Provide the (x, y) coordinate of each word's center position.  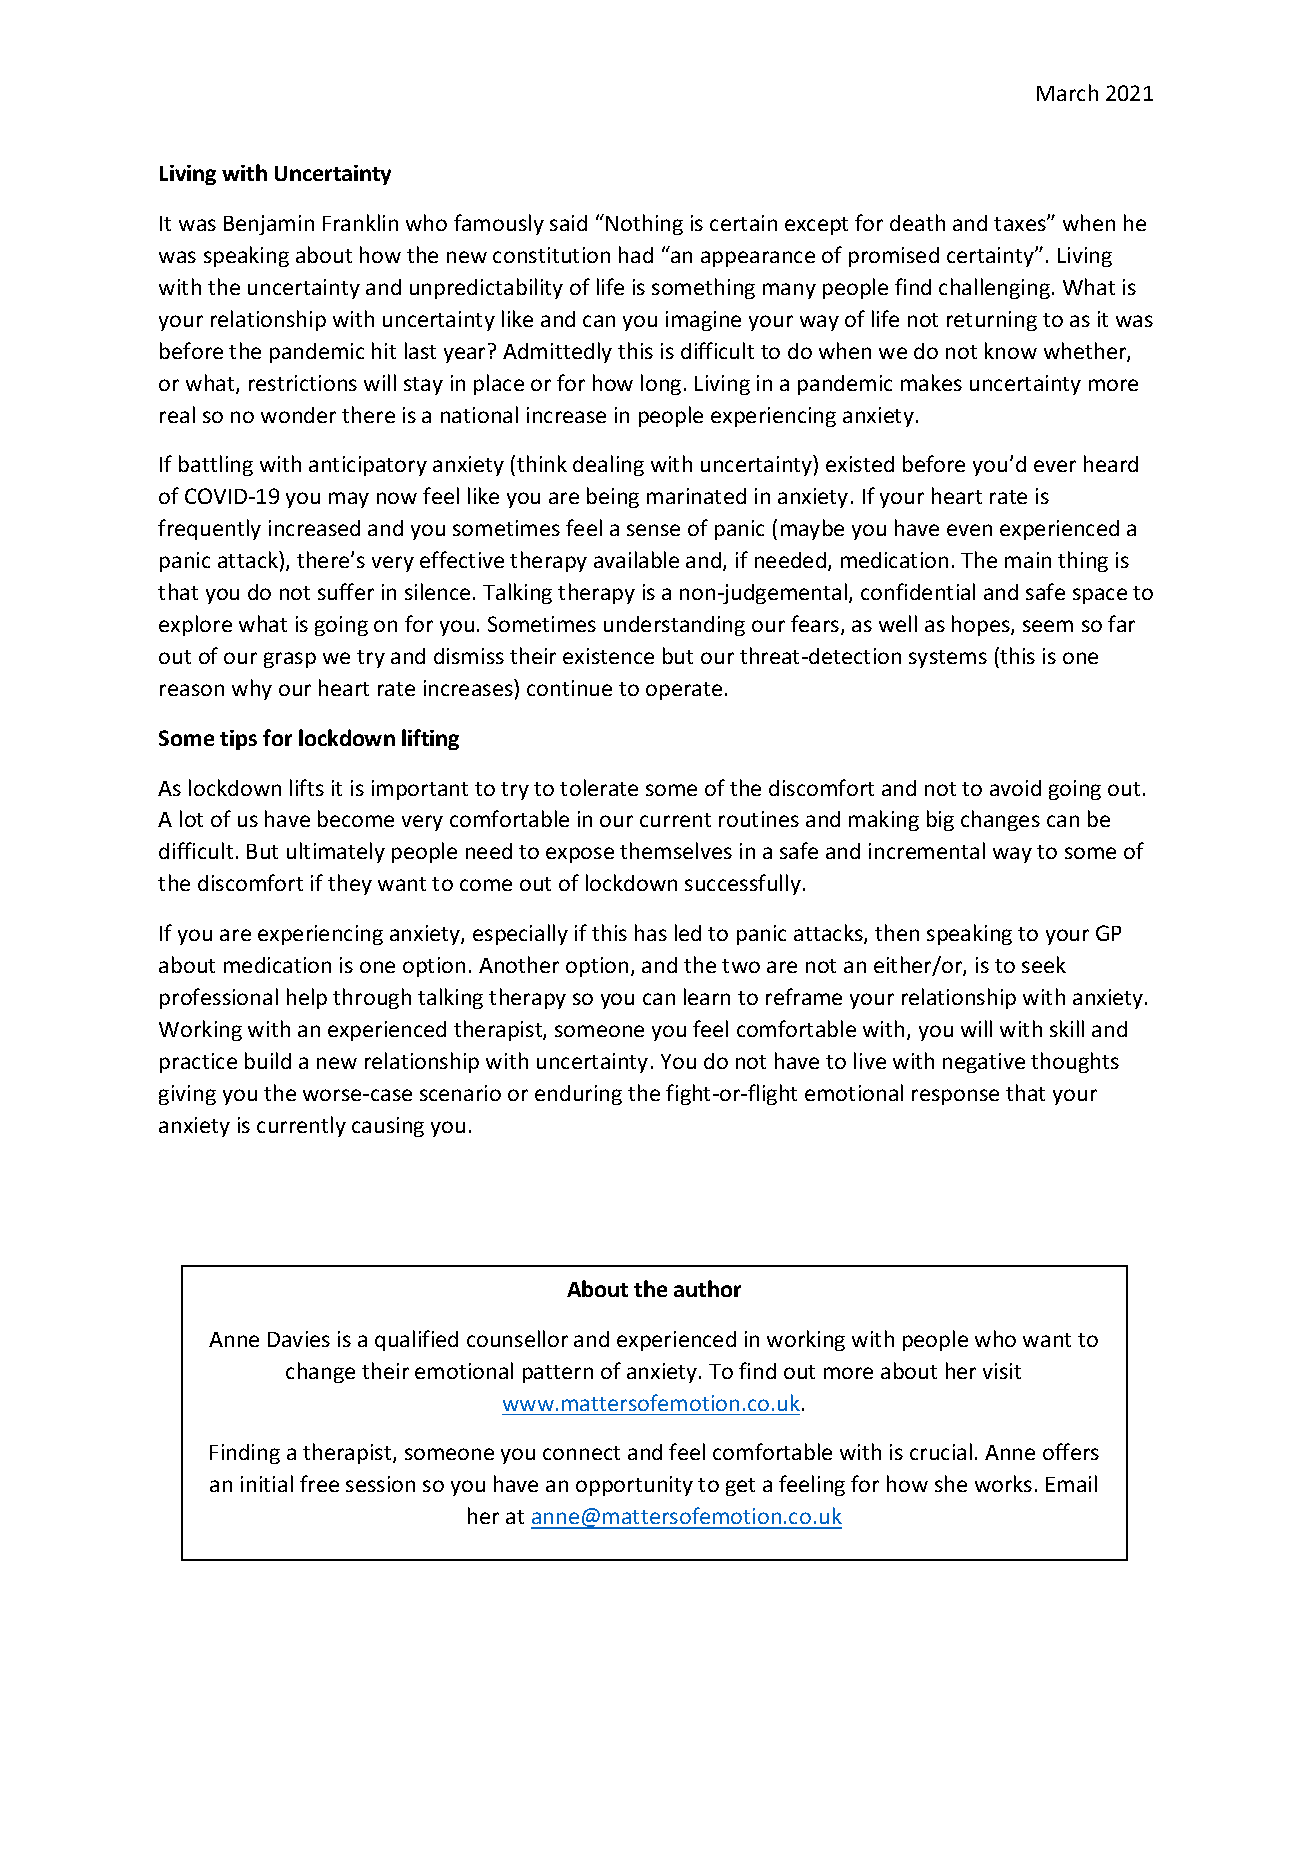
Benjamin (269, 225)
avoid (1015, 788)
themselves (676, 850)
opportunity (634, 1486)
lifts (307, 787)
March (1067, 92)
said (568, 223)
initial (267, 1483)
